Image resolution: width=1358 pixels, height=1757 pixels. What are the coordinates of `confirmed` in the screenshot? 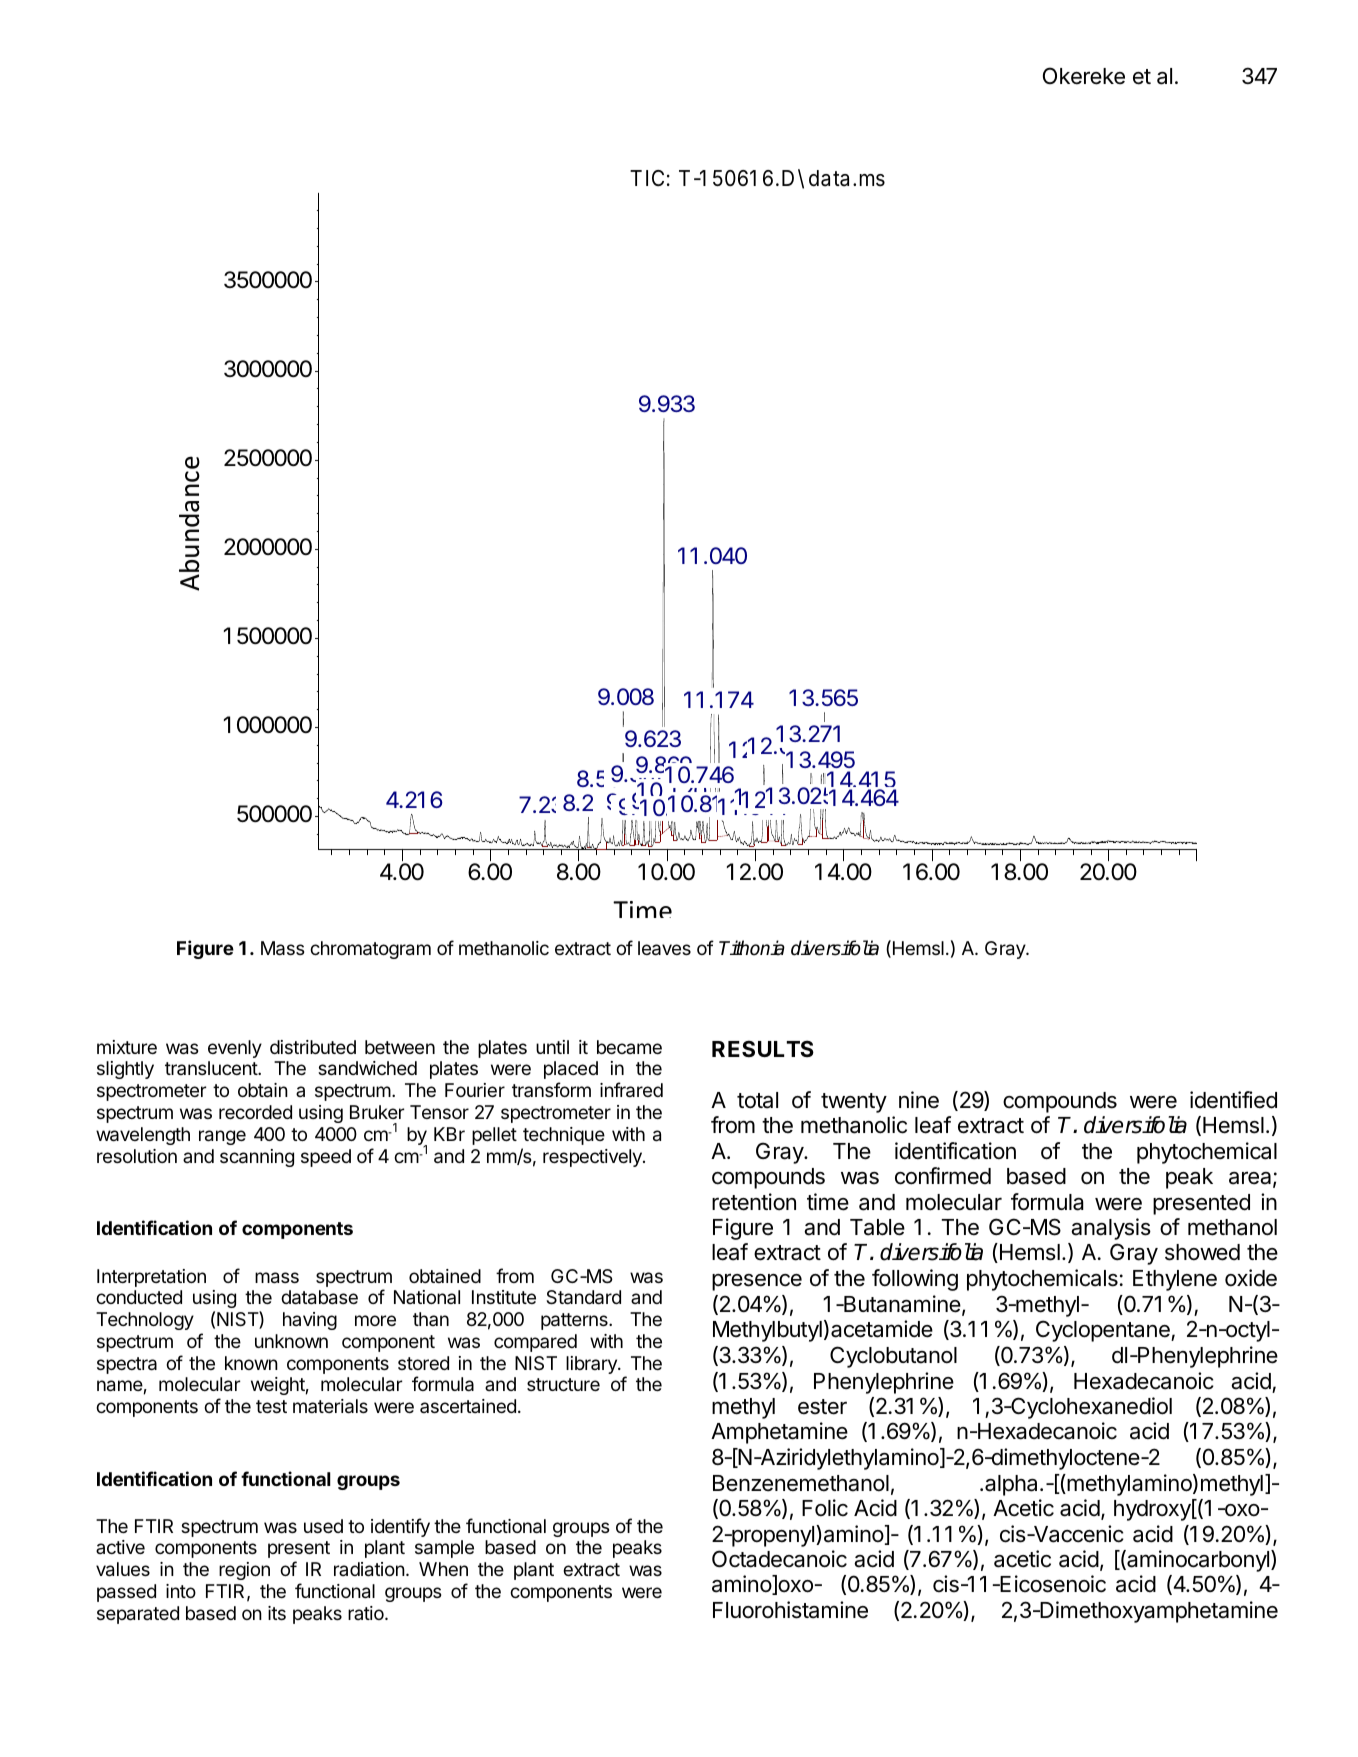 It's located at (943, 1176).
